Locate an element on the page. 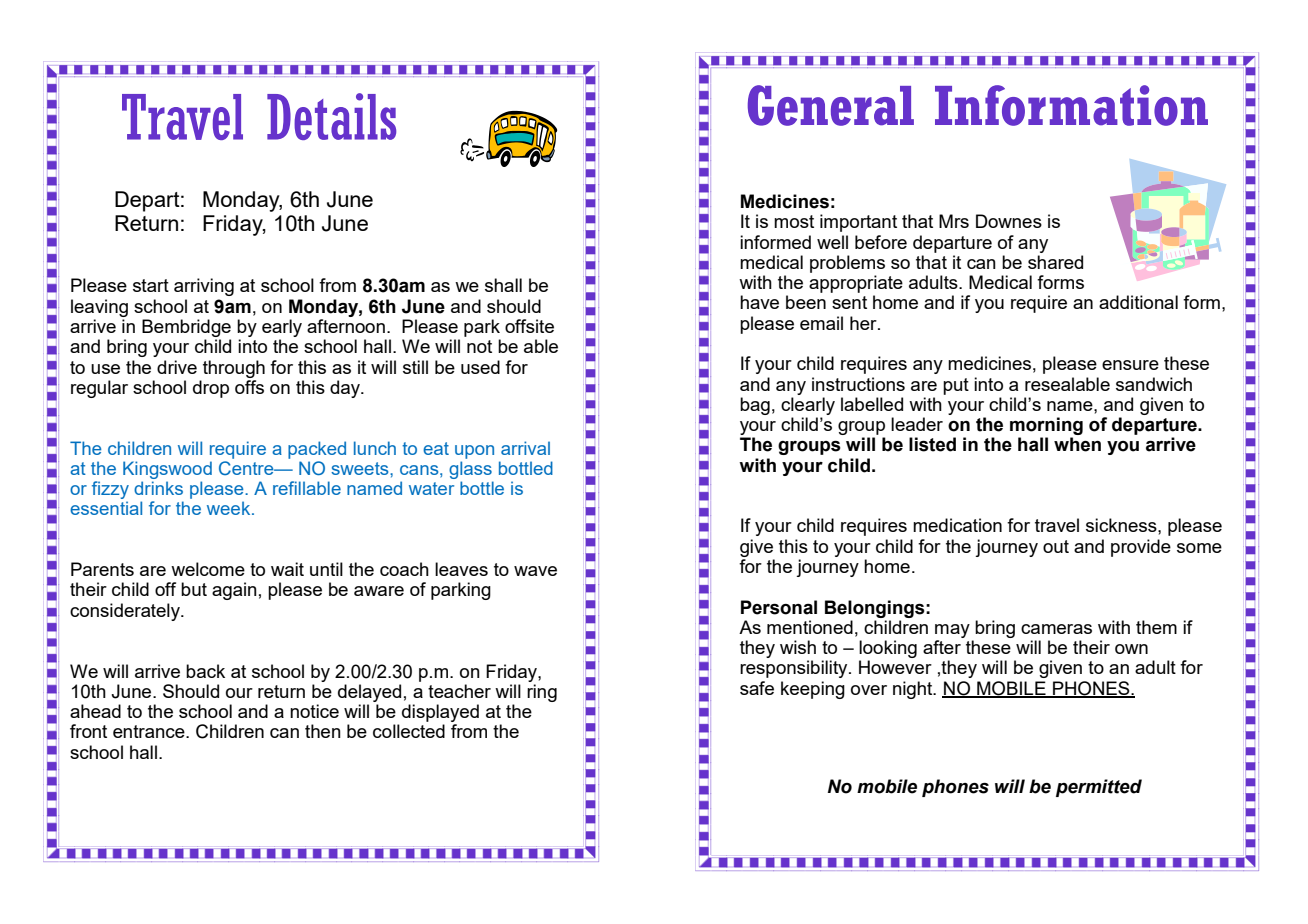  General is located at coordinates (831, 105).
